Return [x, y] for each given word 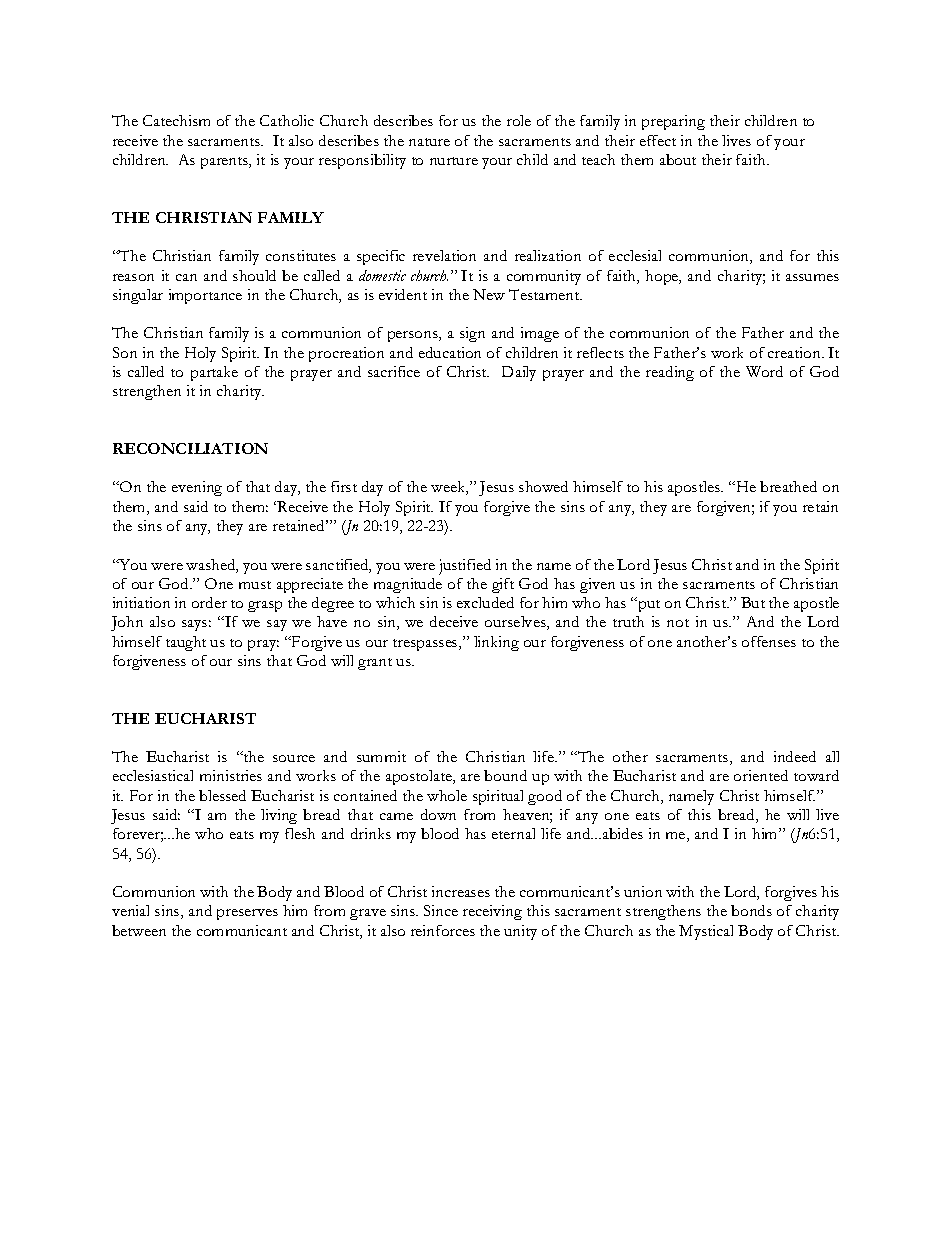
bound [505, 775]
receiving [492, 912]
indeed [795, 756]
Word [764, 371]
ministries [231, 775]
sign [472, 334]
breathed [788, 486]
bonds [751, 910]
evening [197, 488]
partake [214, 373]
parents [225, 163]
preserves [247, 914]
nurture [454, 161]
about [678, 159]
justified [465, 567]
